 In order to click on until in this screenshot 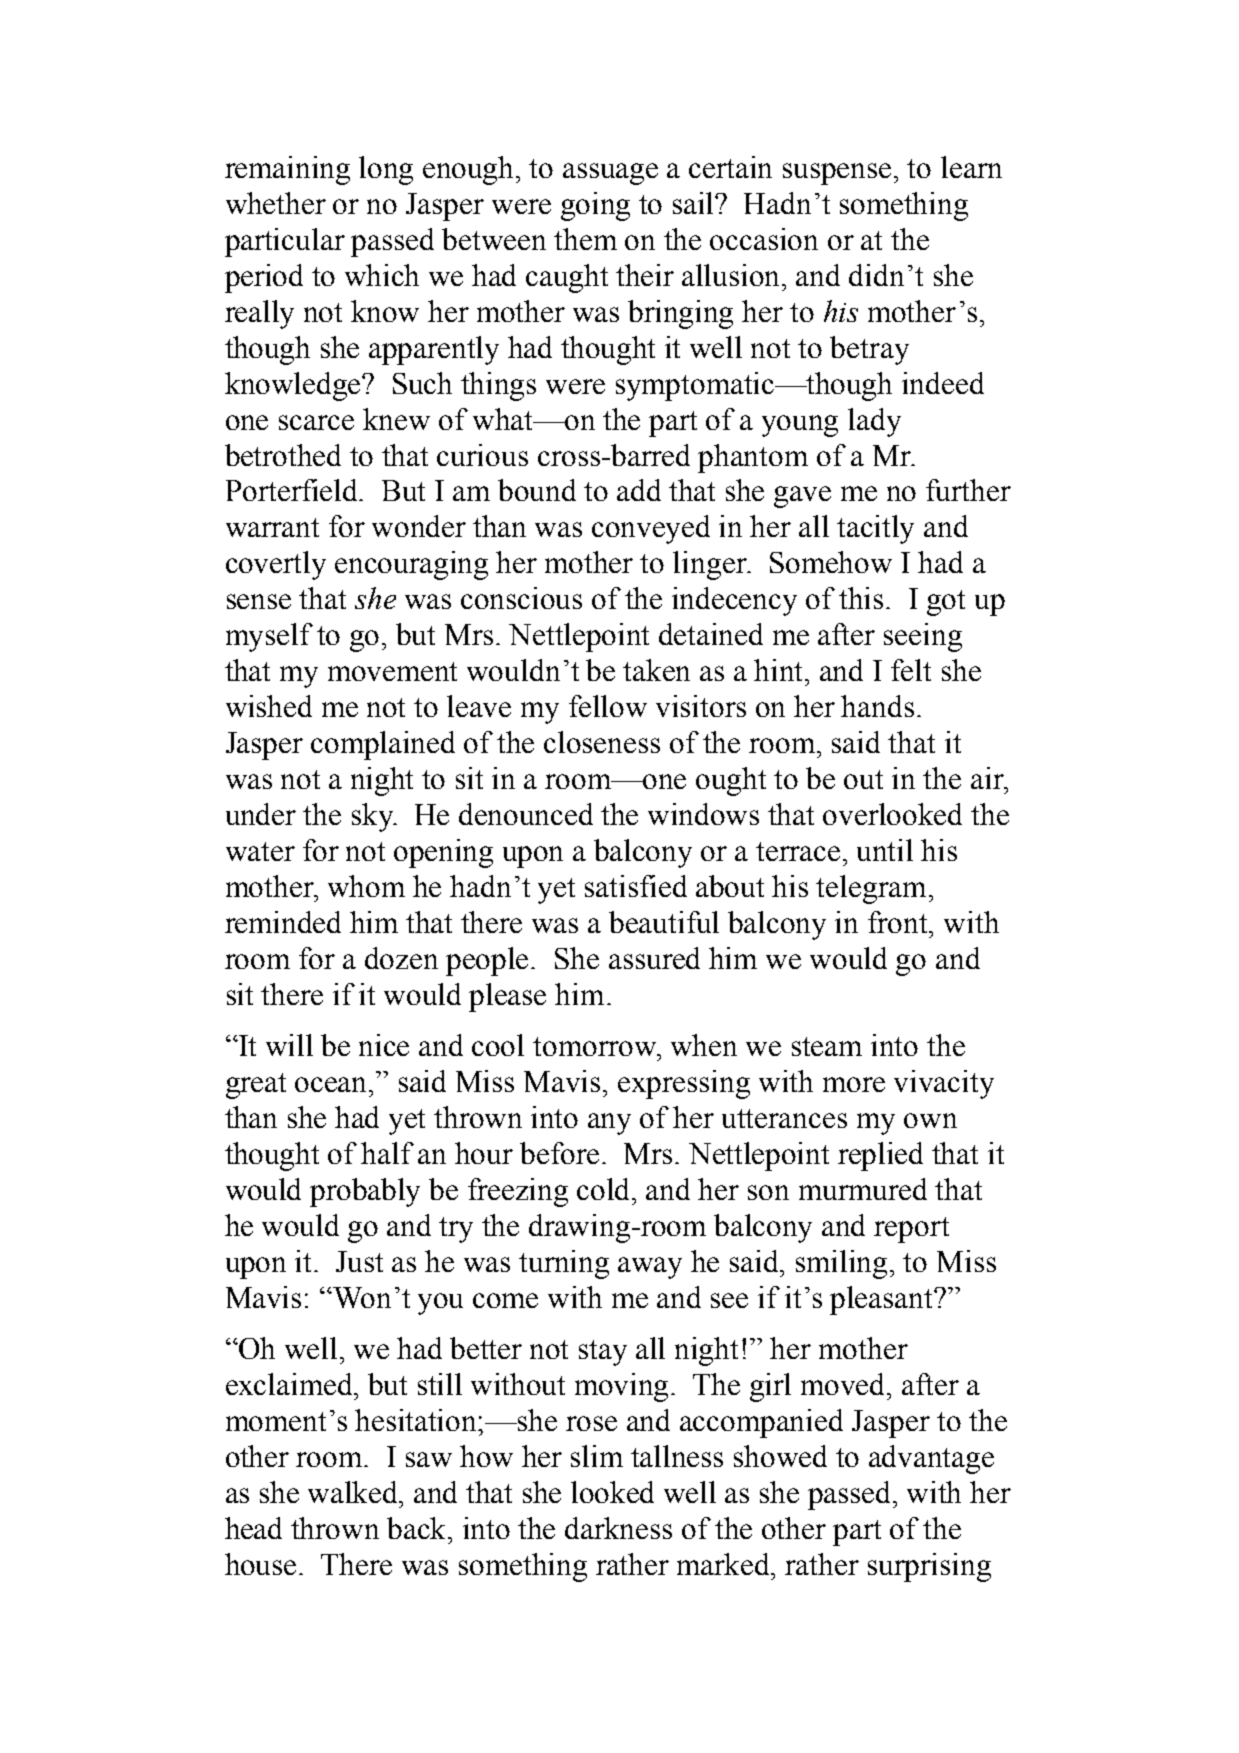, I will do `click(885, 850)`.
